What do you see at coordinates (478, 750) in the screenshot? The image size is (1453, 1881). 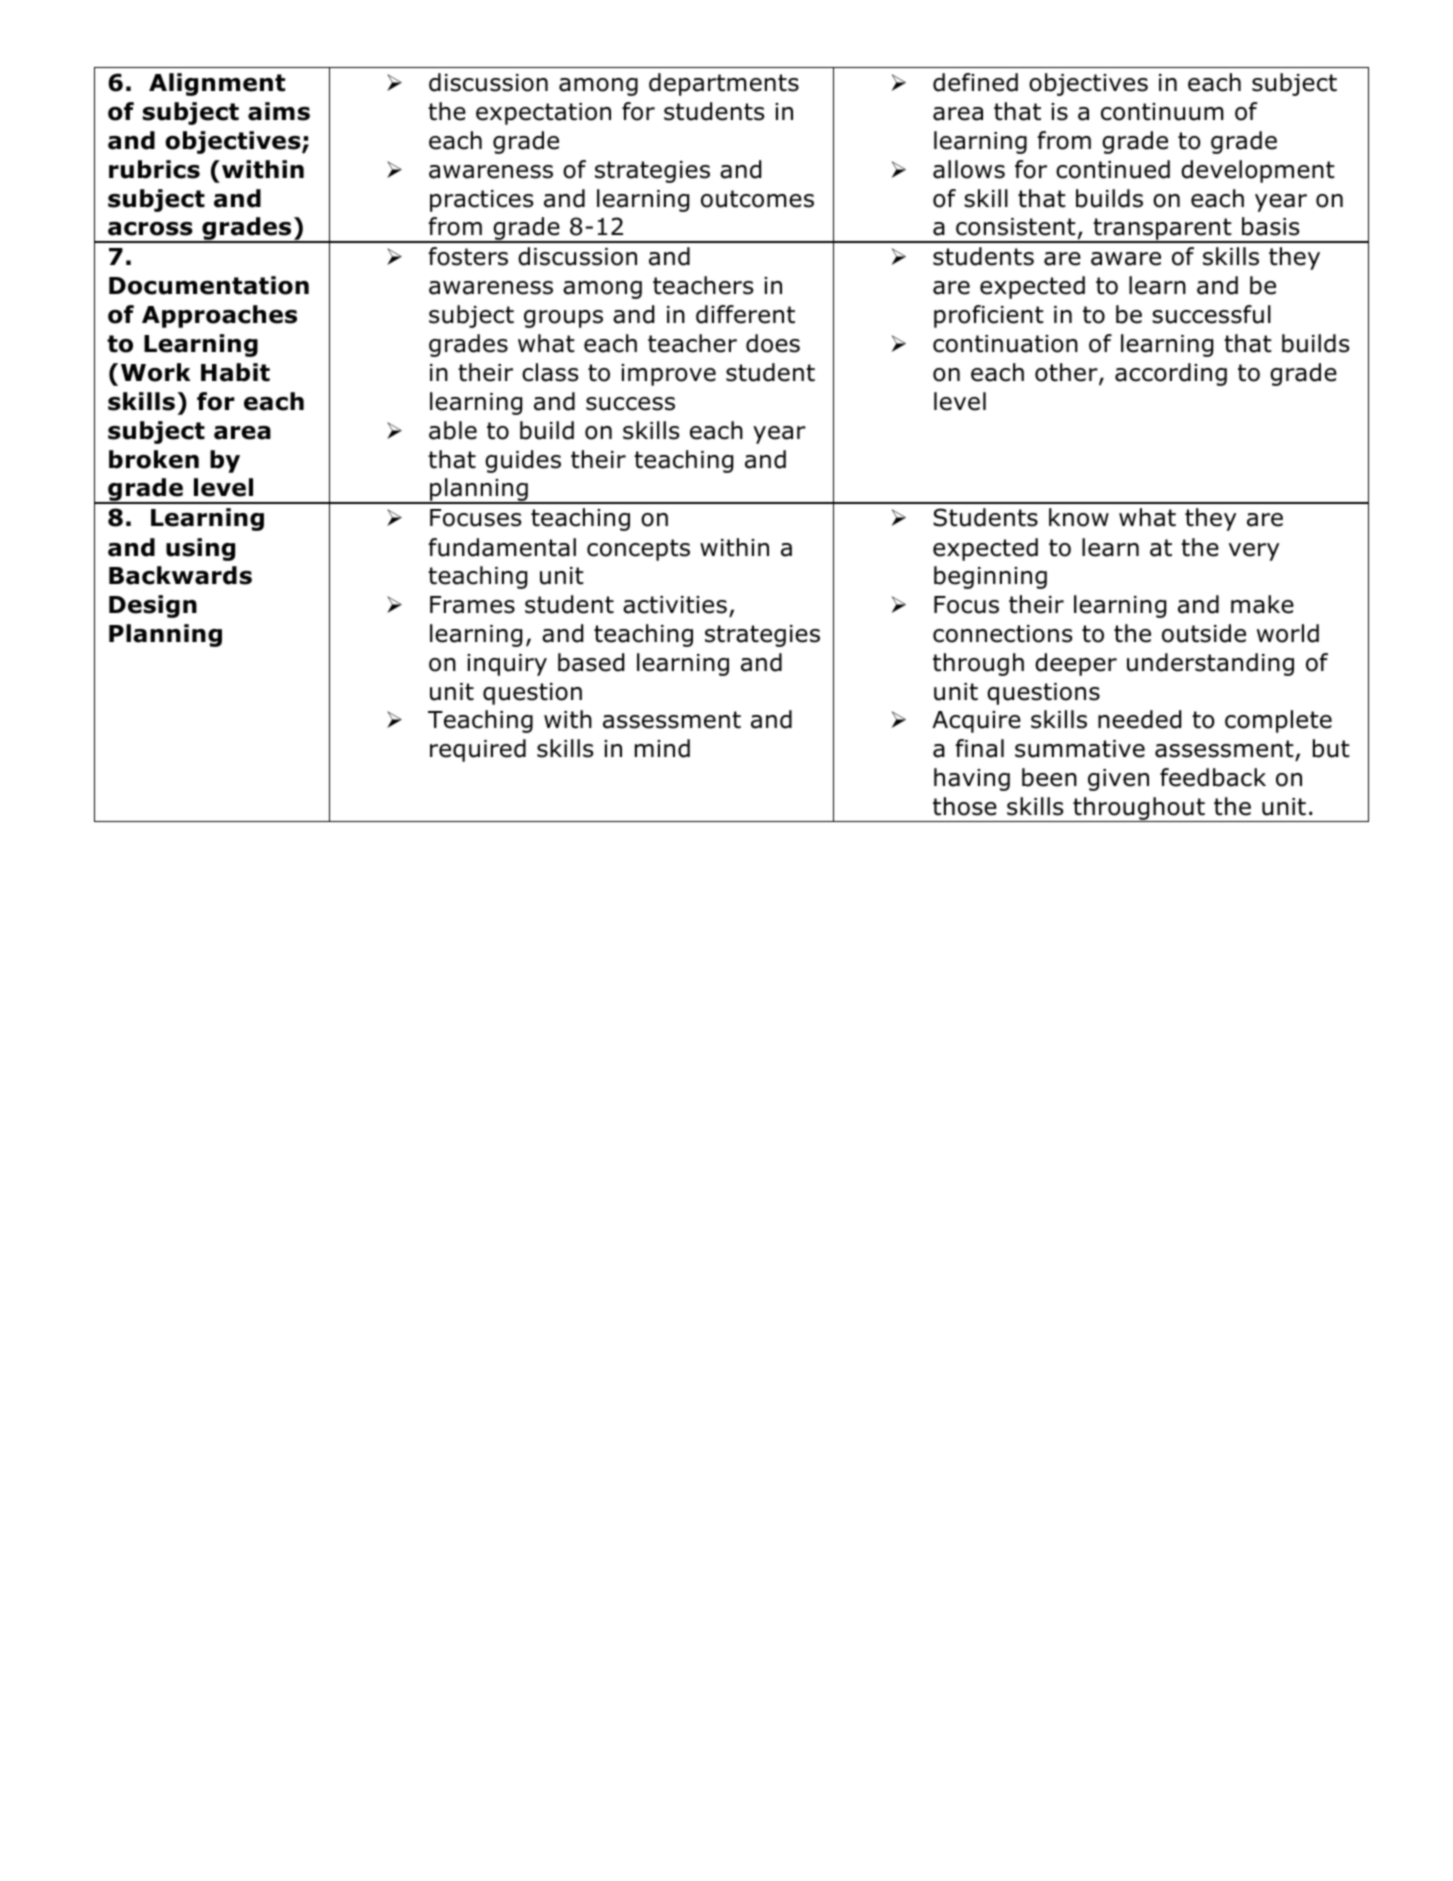 I see `required` at bounding box center [478, 750].
